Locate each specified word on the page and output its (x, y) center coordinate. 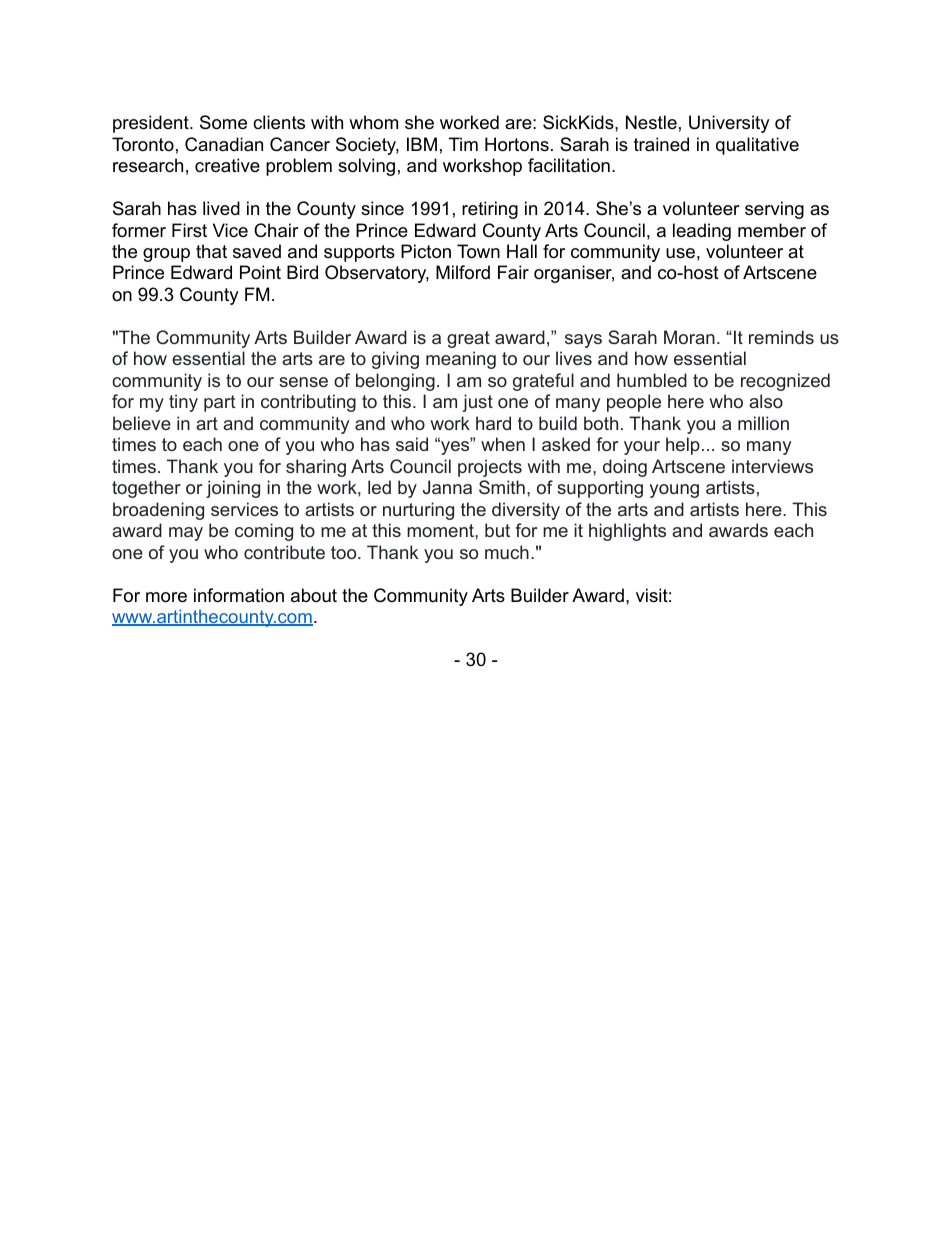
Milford (463, 272)
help (683, 446)
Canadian (224, 144)
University (729, 124)
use (680, 253)
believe (142, 423)
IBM (422, 144)
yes (455, 447)
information (239, 595)
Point (260, 272)
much (507, 552)
